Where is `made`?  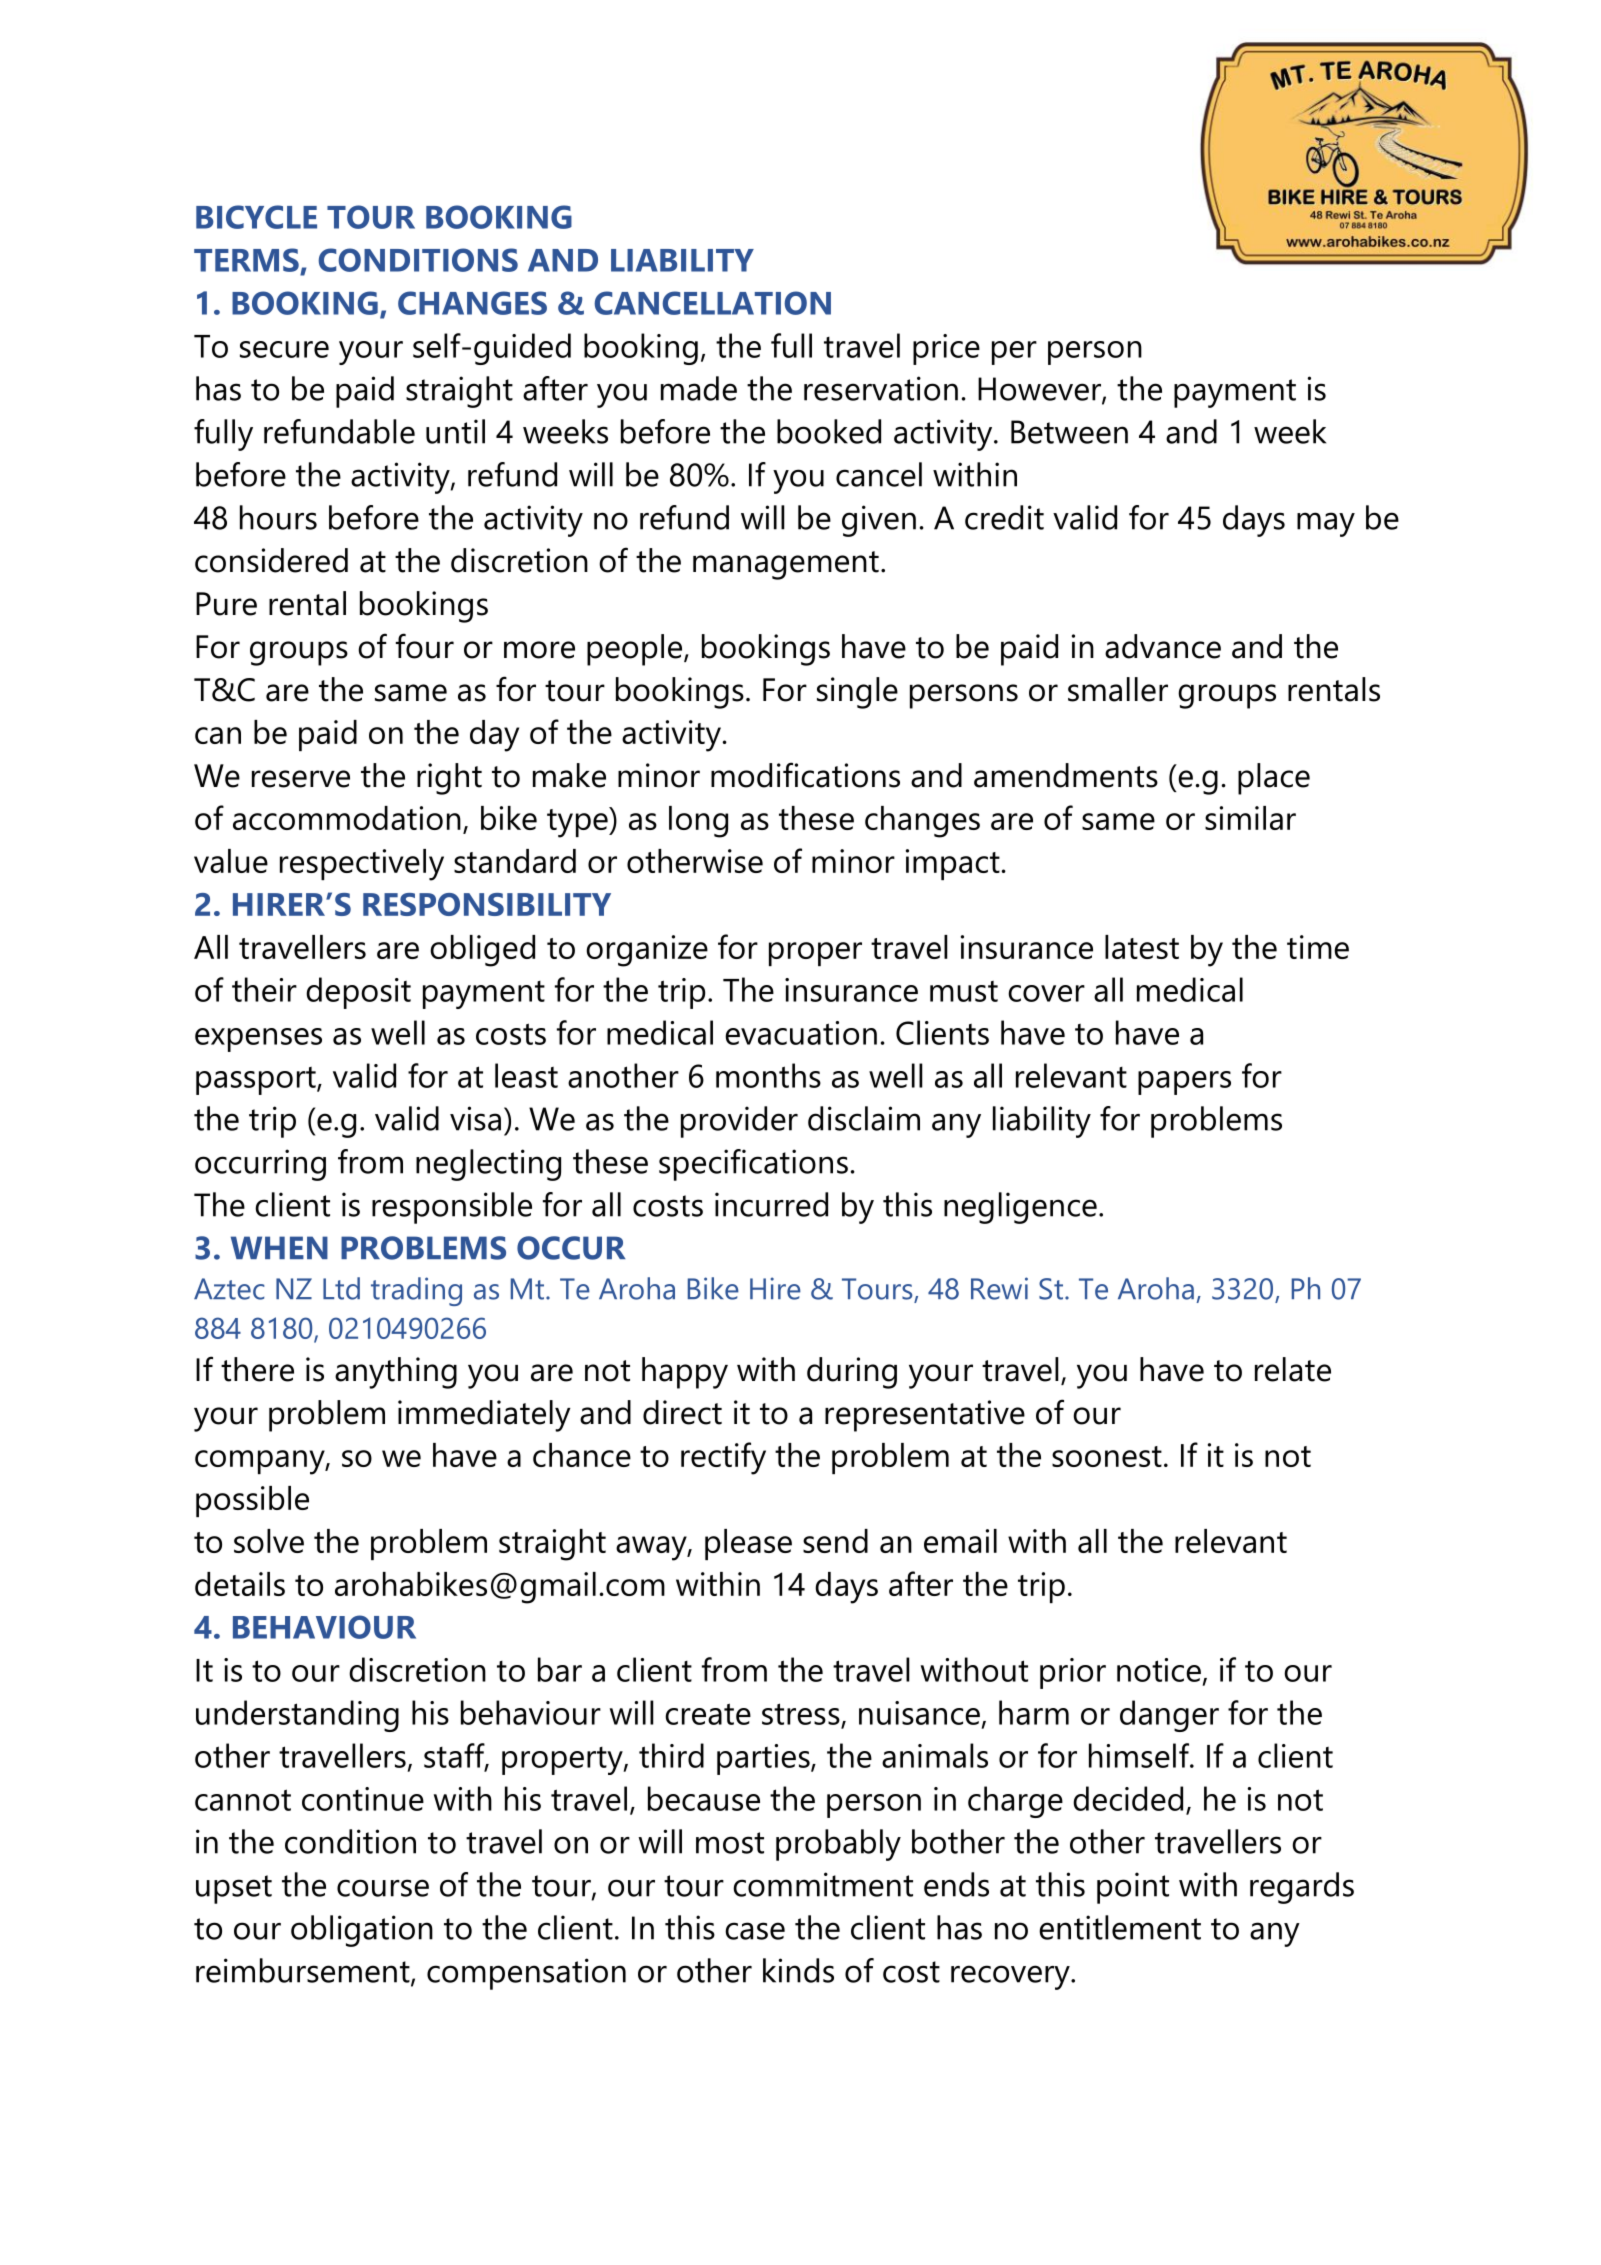 made is located at coordinates (699, 388).
